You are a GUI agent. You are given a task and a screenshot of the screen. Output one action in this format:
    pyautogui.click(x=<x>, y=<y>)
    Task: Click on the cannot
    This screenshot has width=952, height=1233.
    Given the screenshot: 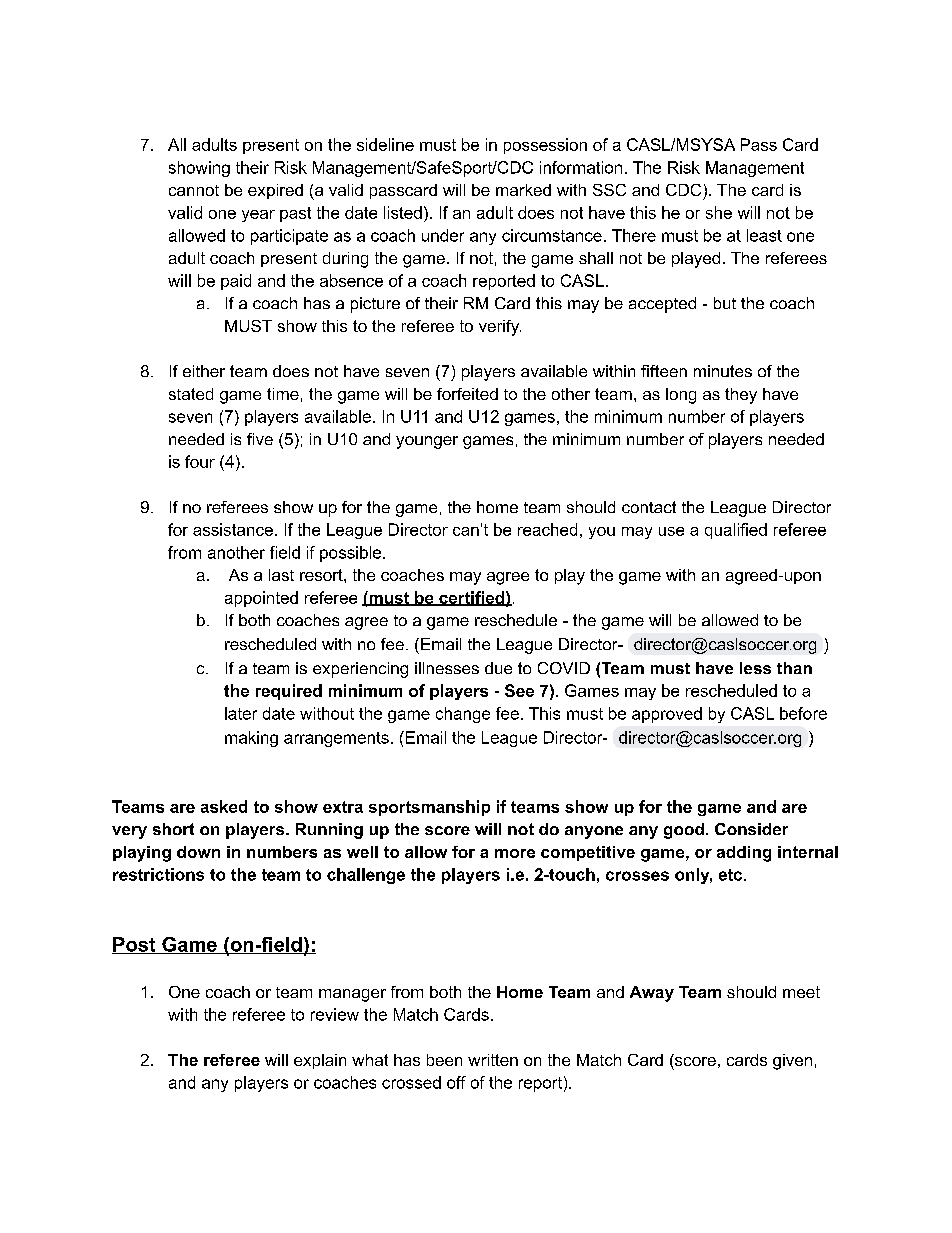 What is the action you would take?
    pyautogui.click(x=194, y=190)
